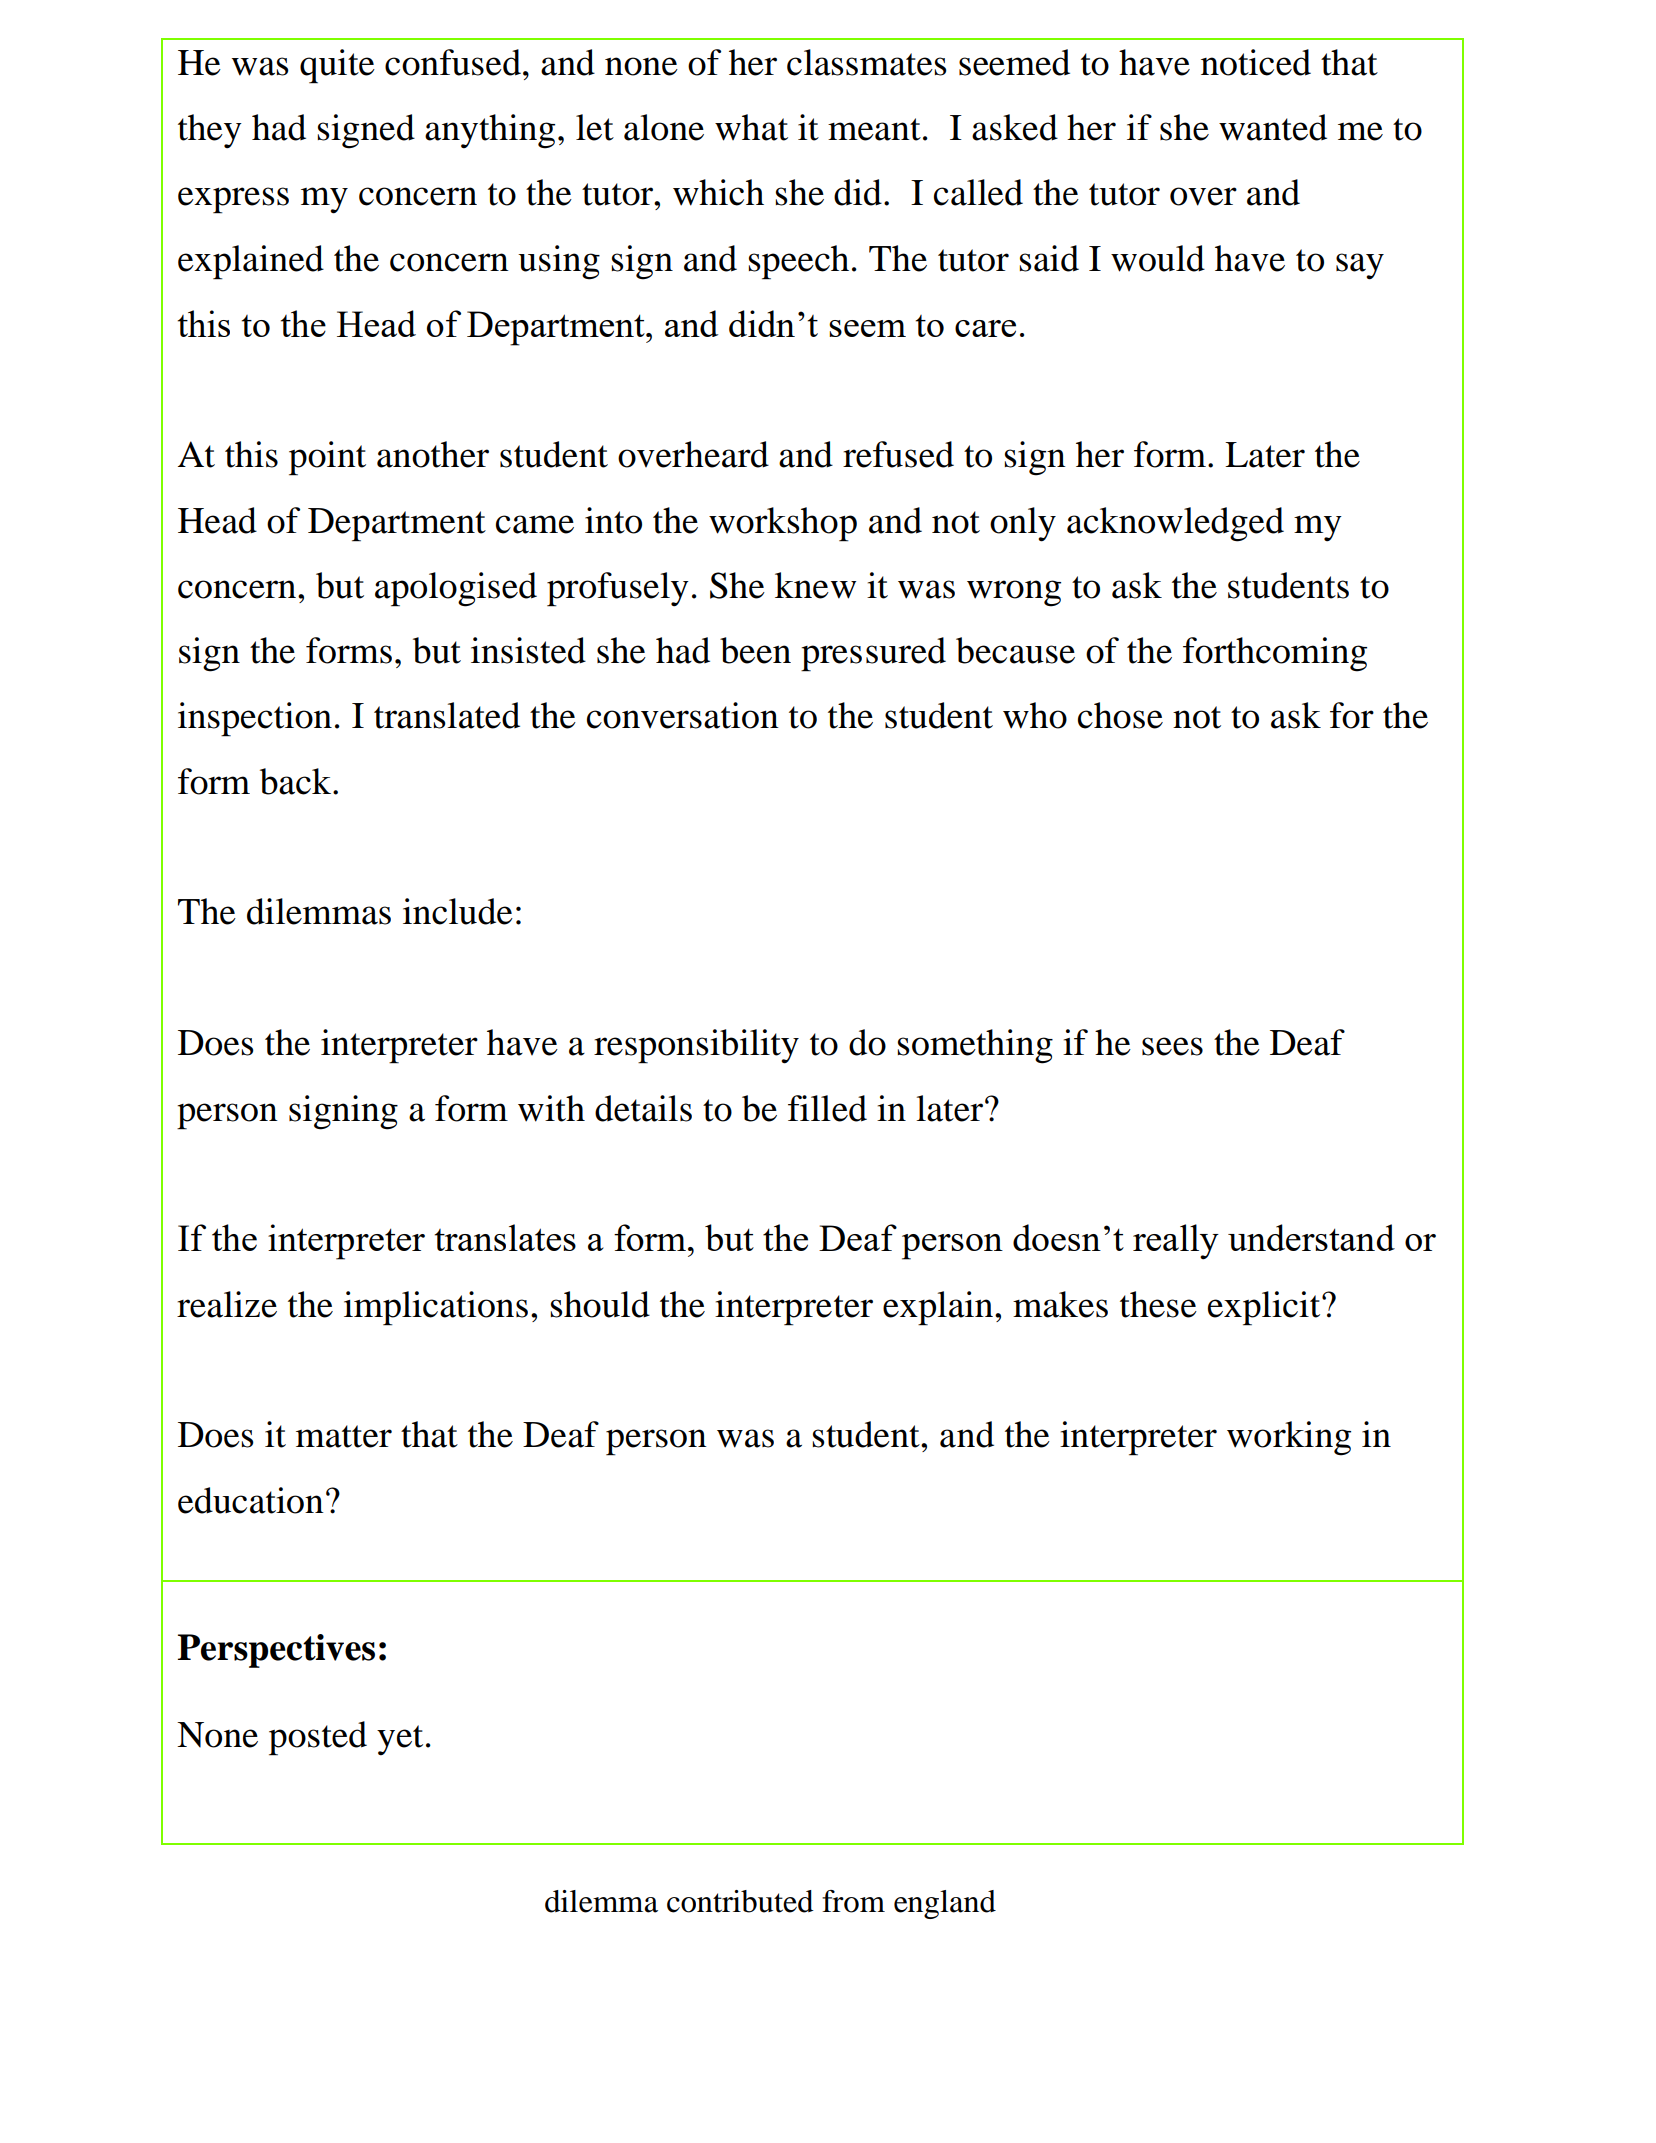 The height and width of the image is (2143, 1656). Describe the element at coordinates (1172, 1046) in the image. I see `sees` at that location.
